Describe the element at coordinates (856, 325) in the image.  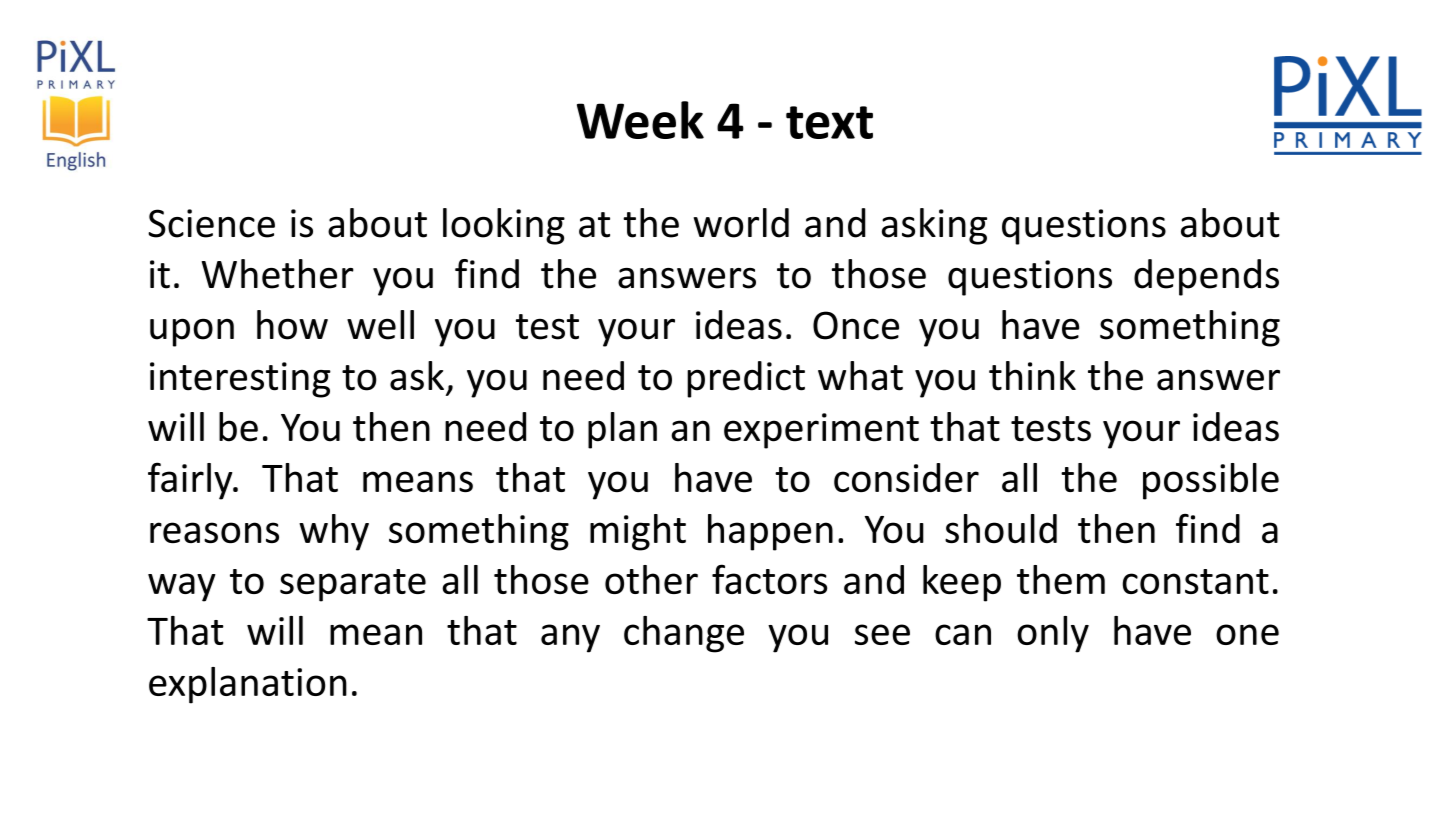
I see `Once` at that location.
